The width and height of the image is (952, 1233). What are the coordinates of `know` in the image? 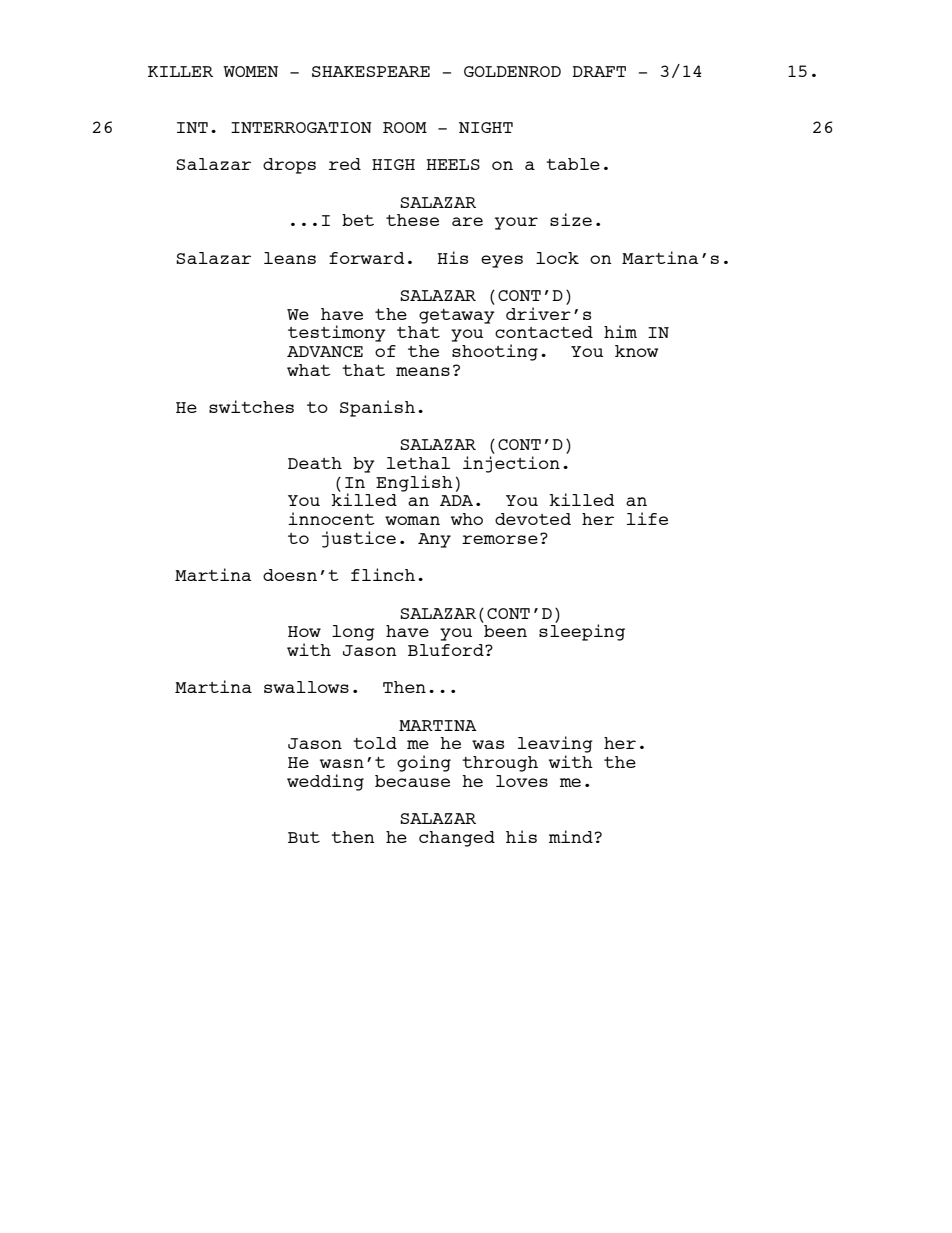 It's located at (636, 351).
